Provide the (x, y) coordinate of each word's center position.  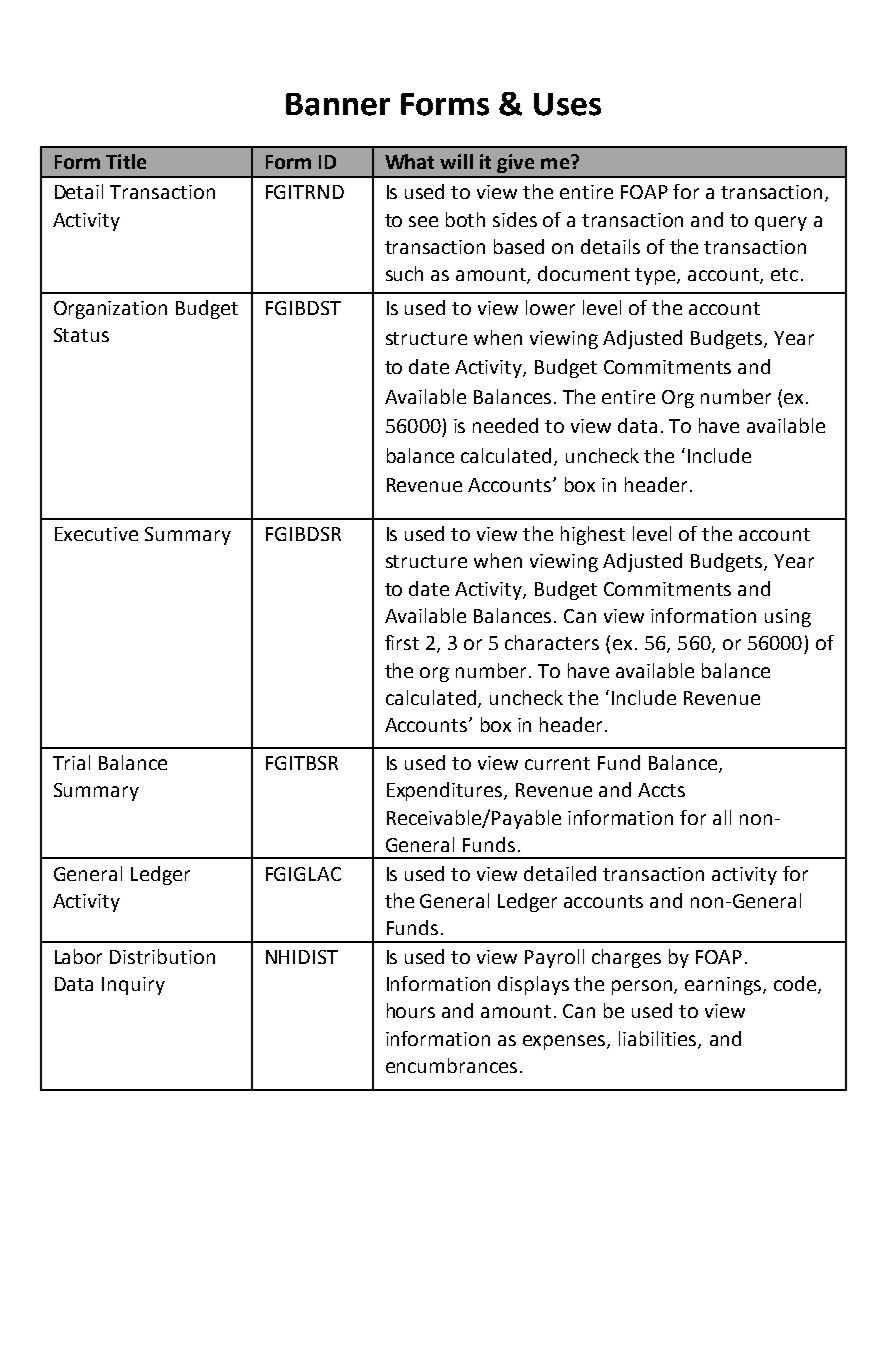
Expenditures (446, 791)
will (456, 161)
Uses (567, 104)
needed (505, 425)
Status (81, 335)
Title (126, 161)
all (722, 817)
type (656, 276)
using (788, 618)
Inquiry (133, 986)
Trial (71, 762)
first (402, 642)
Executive (96, 534)
